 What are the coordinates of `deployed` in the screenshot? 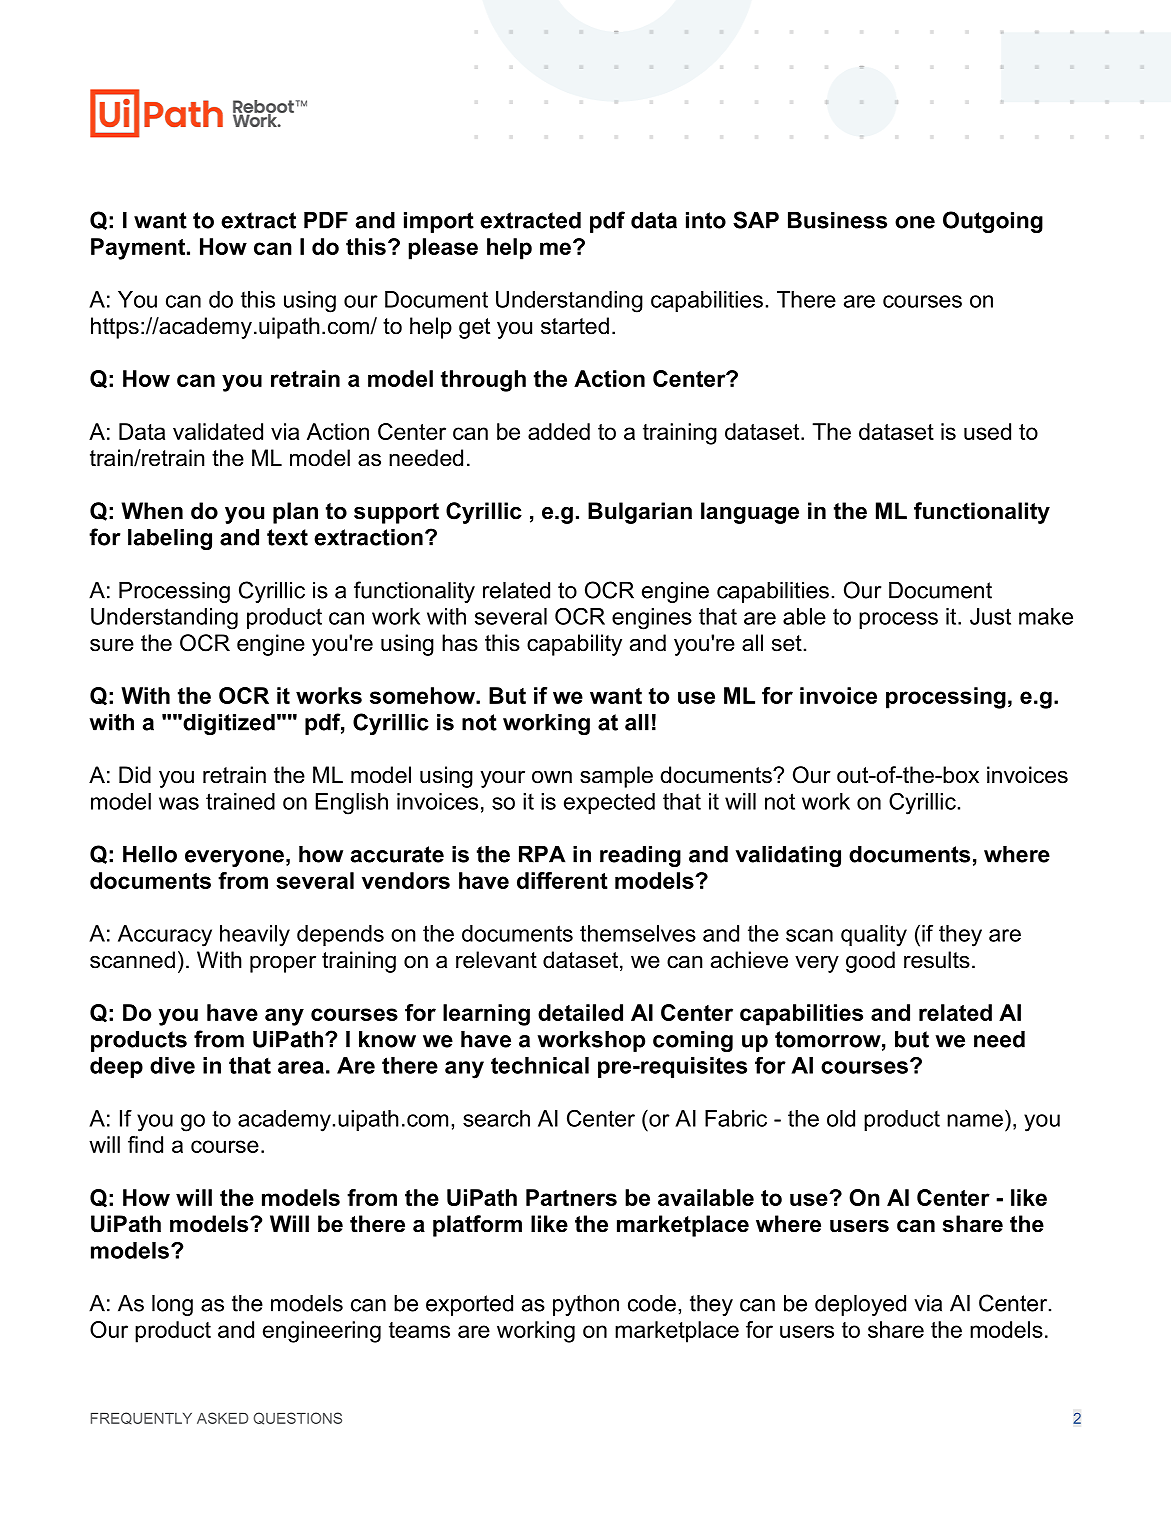 It's located at (860, 1305).
